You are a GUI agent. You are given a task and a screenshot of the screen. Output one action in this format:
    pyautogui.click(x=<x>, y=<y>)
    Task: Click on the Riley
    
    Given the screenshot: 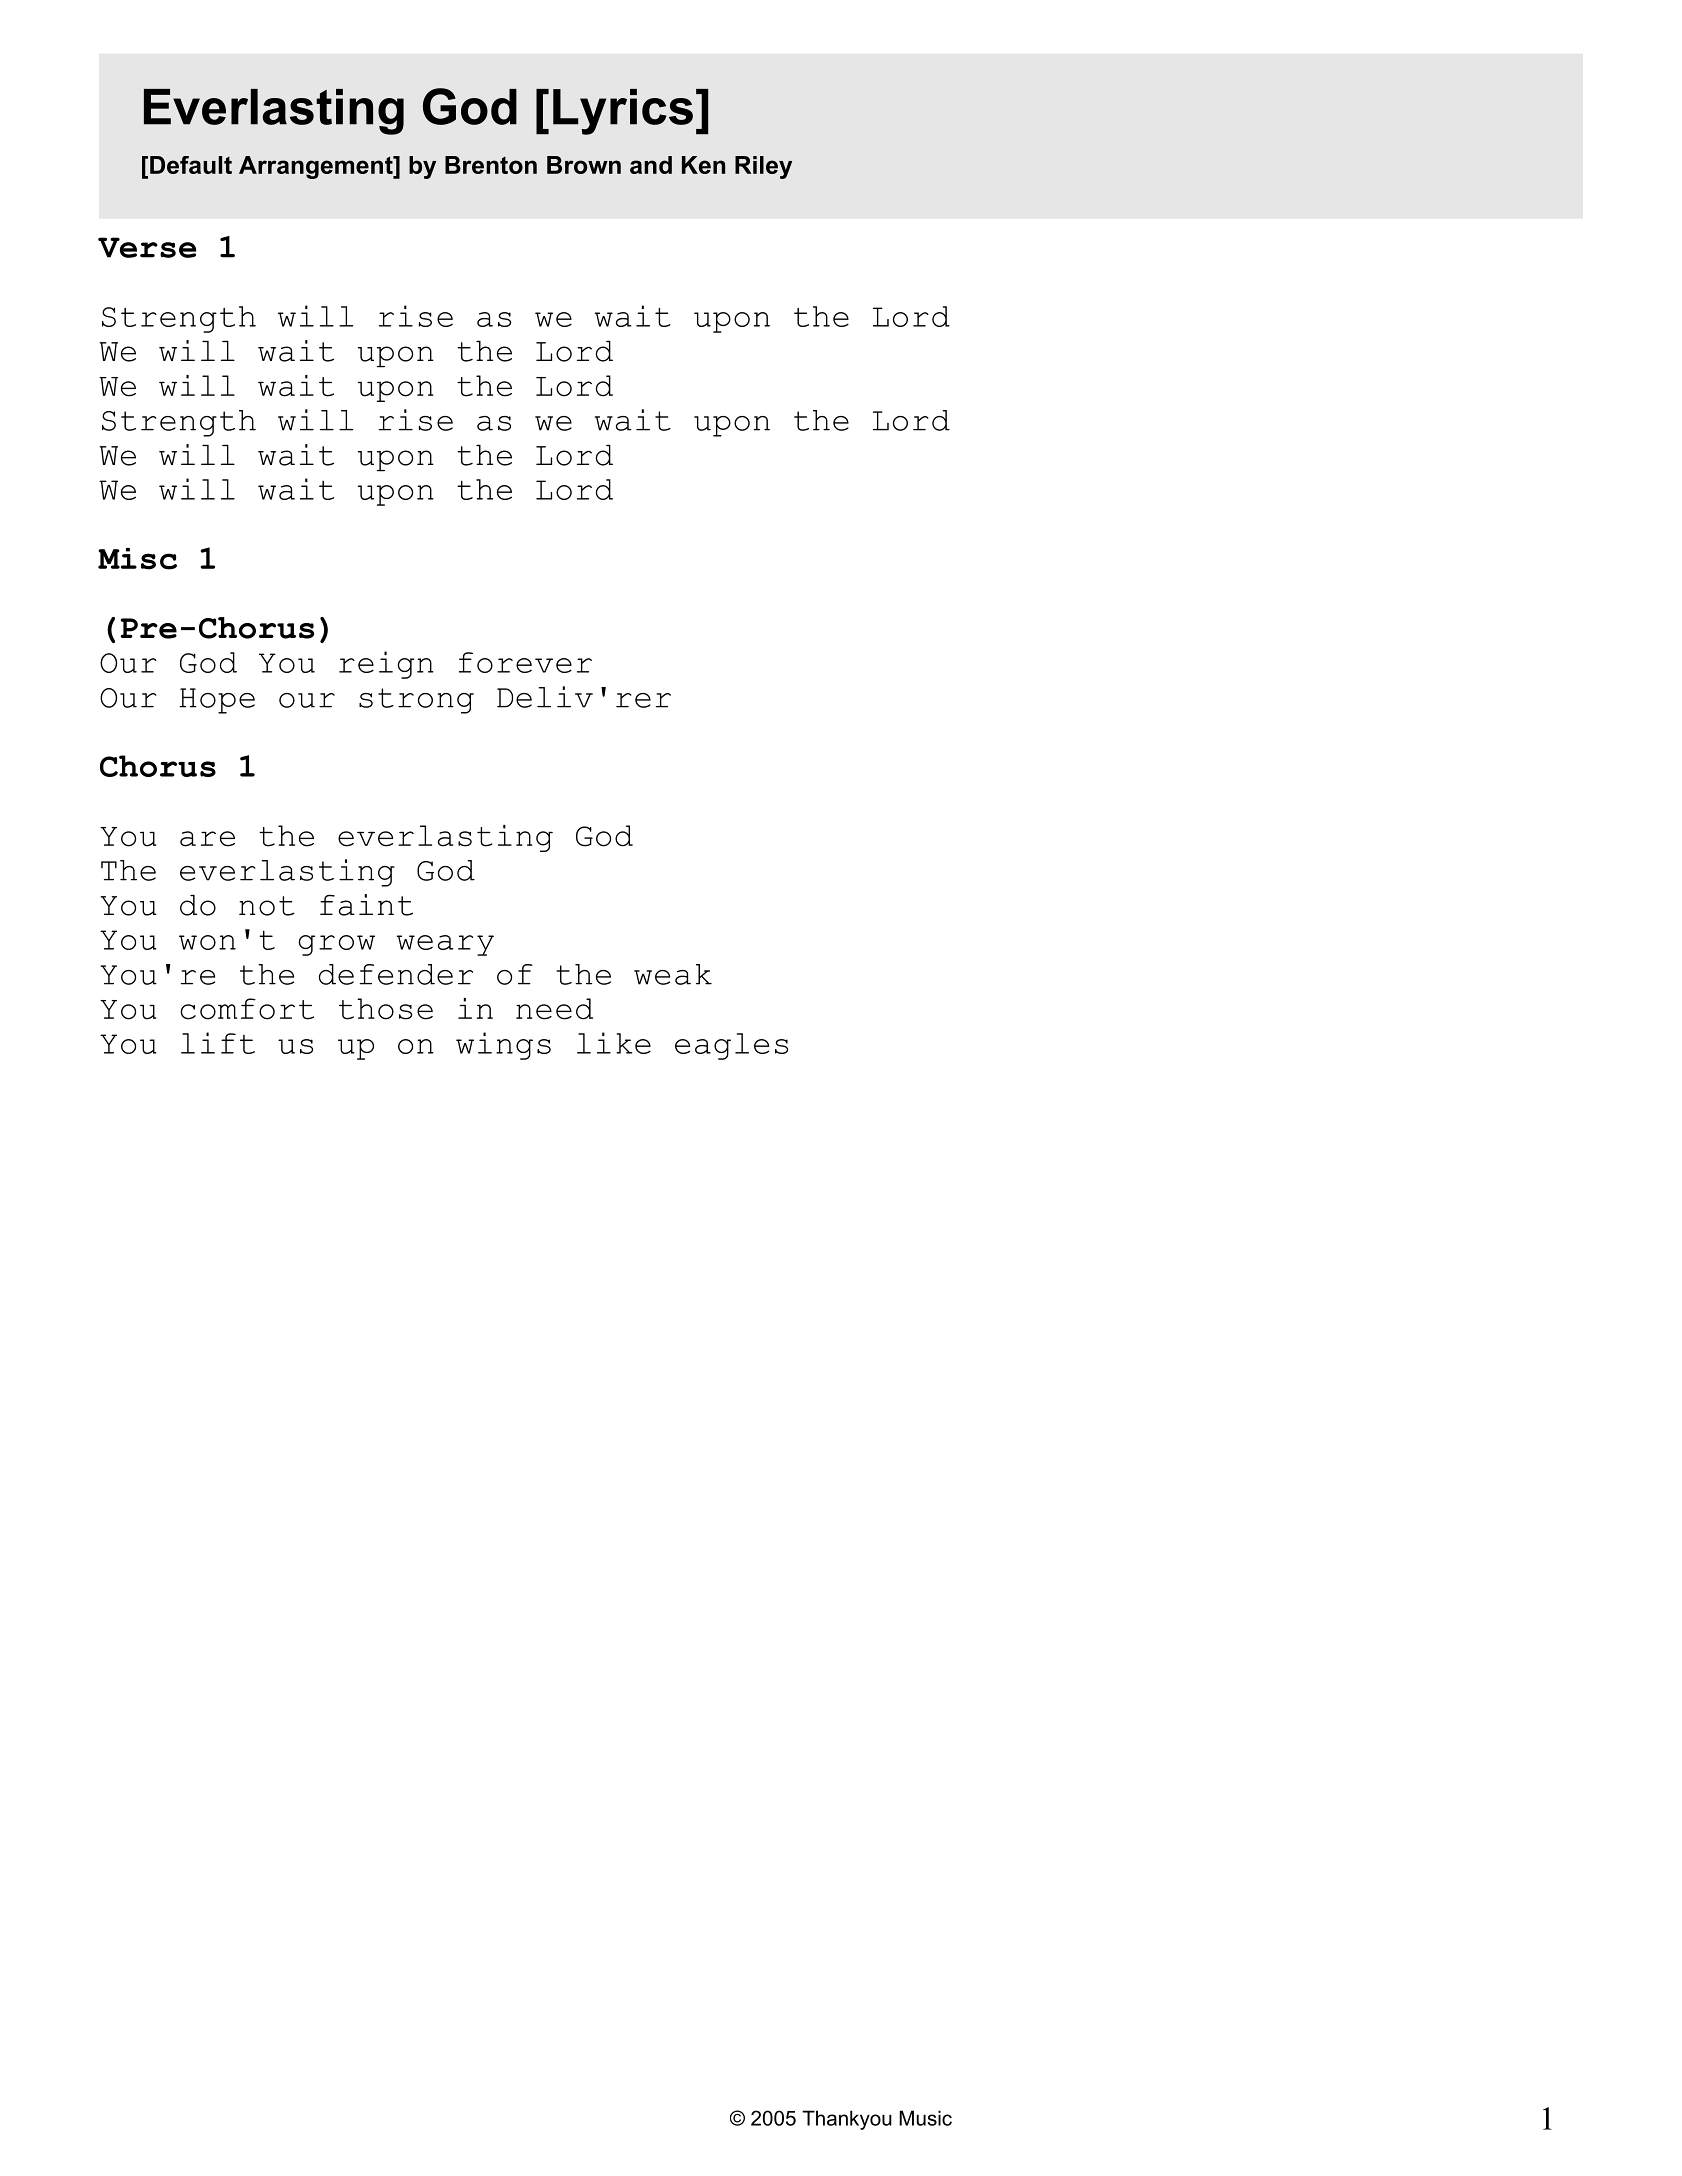 What is the action you would take?
    pyautogui.click(x=763, y=167)
